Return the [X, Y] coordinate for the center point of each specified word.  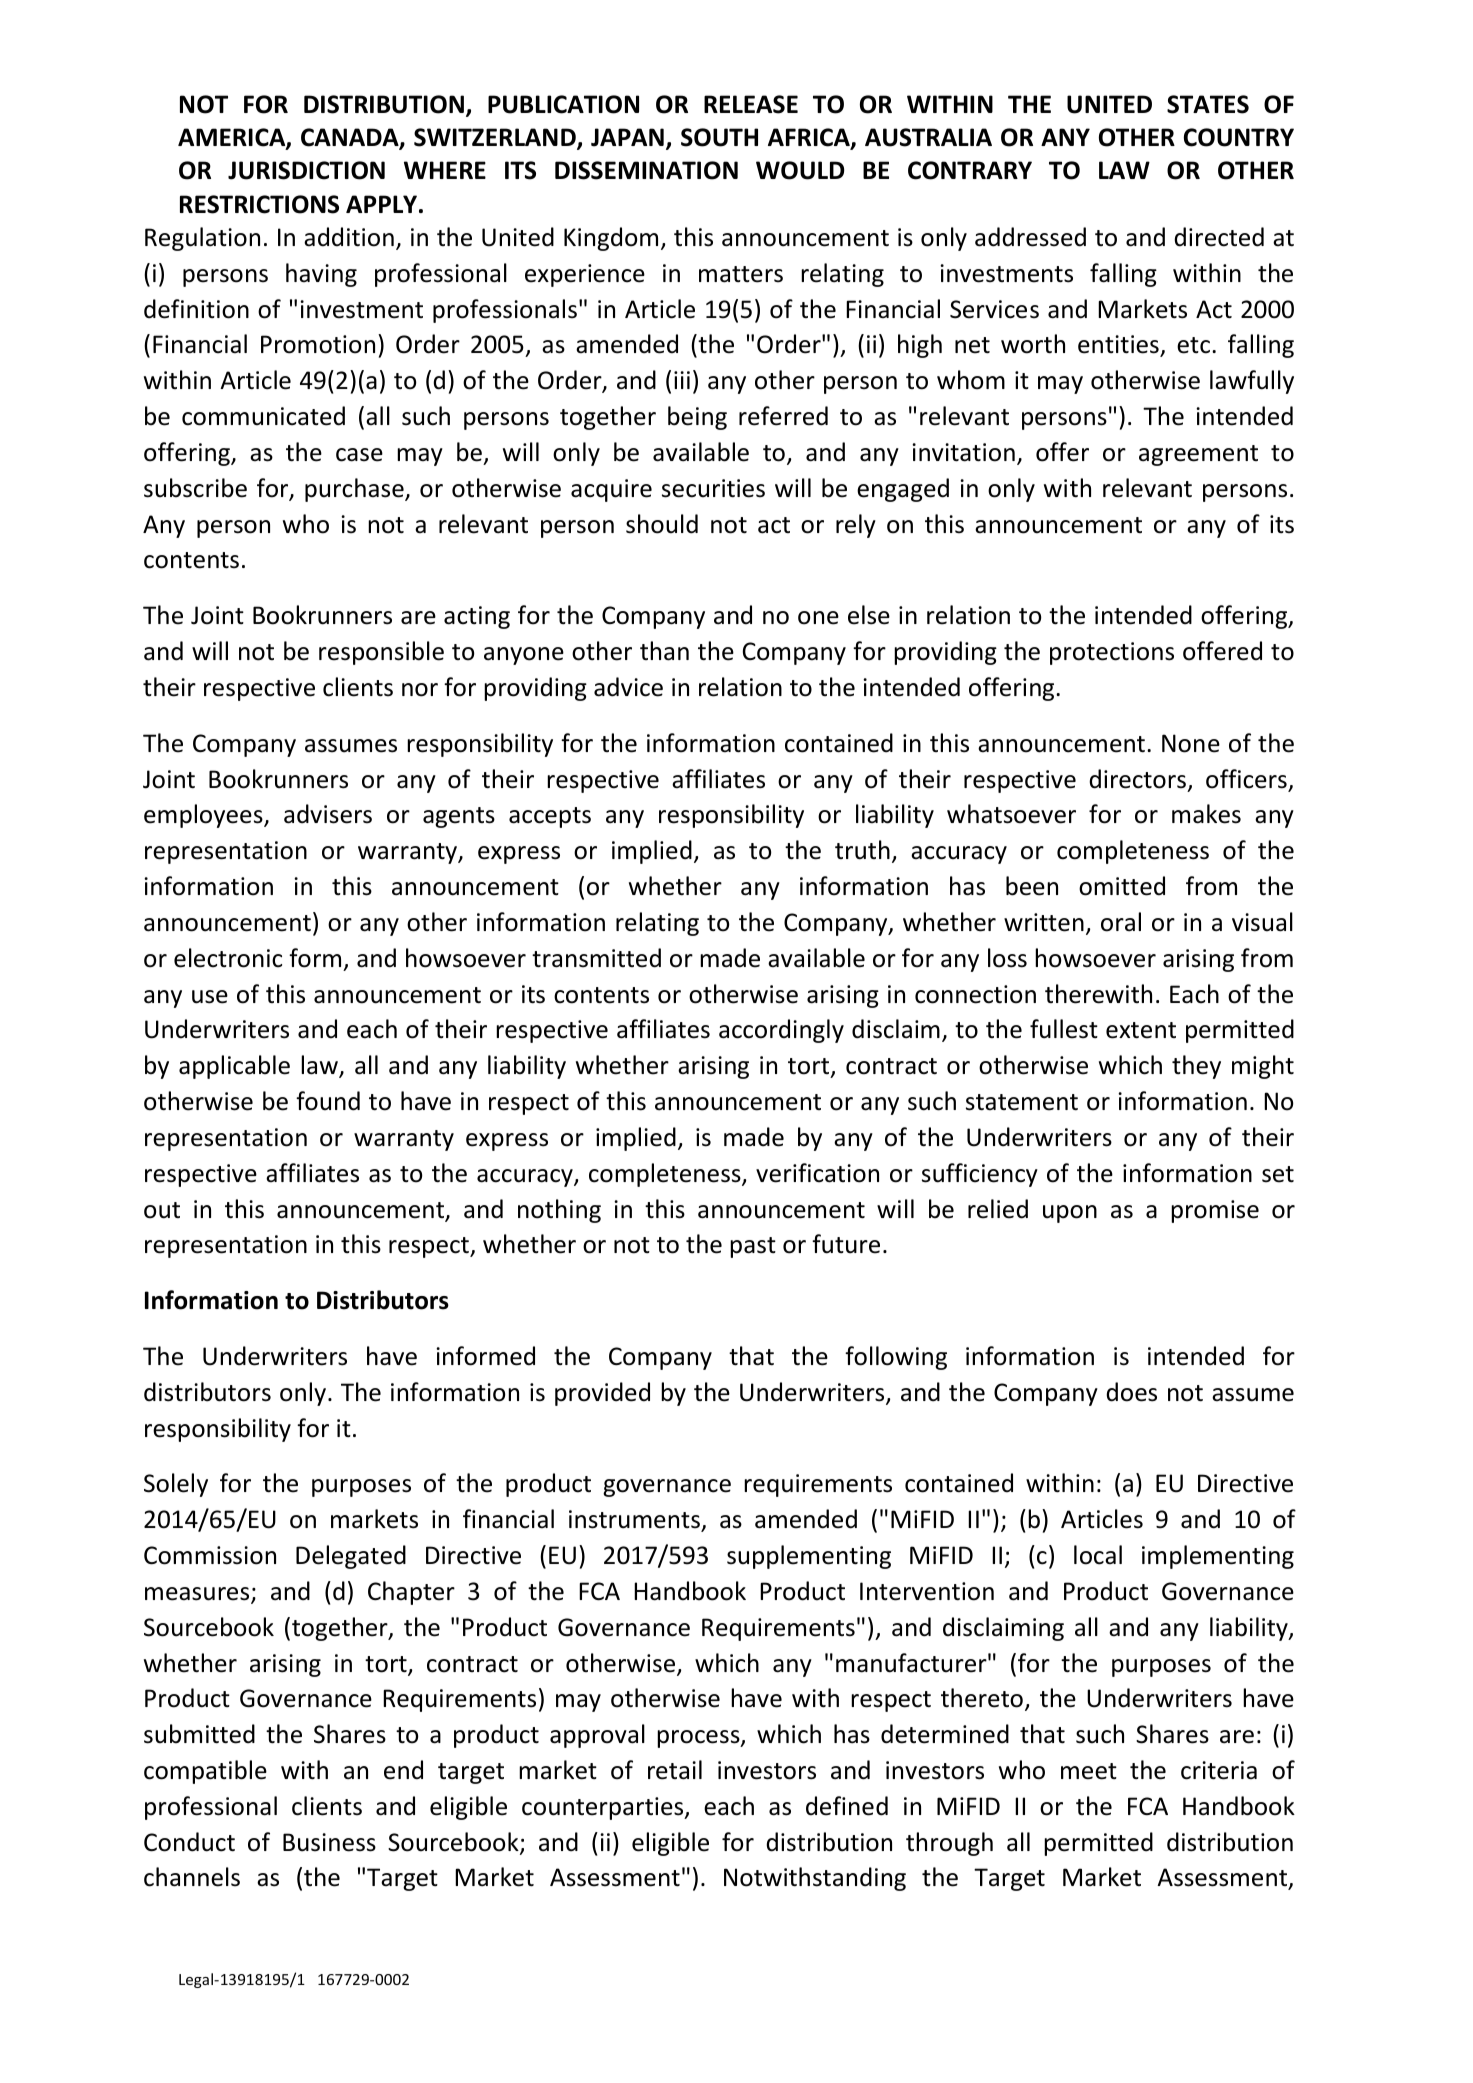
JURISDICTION [306, 170]
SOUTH [719, 137]
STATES [1208, 104]
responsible [381, 653]
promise [1215, 1211]
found [328, 1101]
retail [675, 1770]
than [664, 651]
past [753, 1247]
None [1191, 743]
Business [329, 1842]
